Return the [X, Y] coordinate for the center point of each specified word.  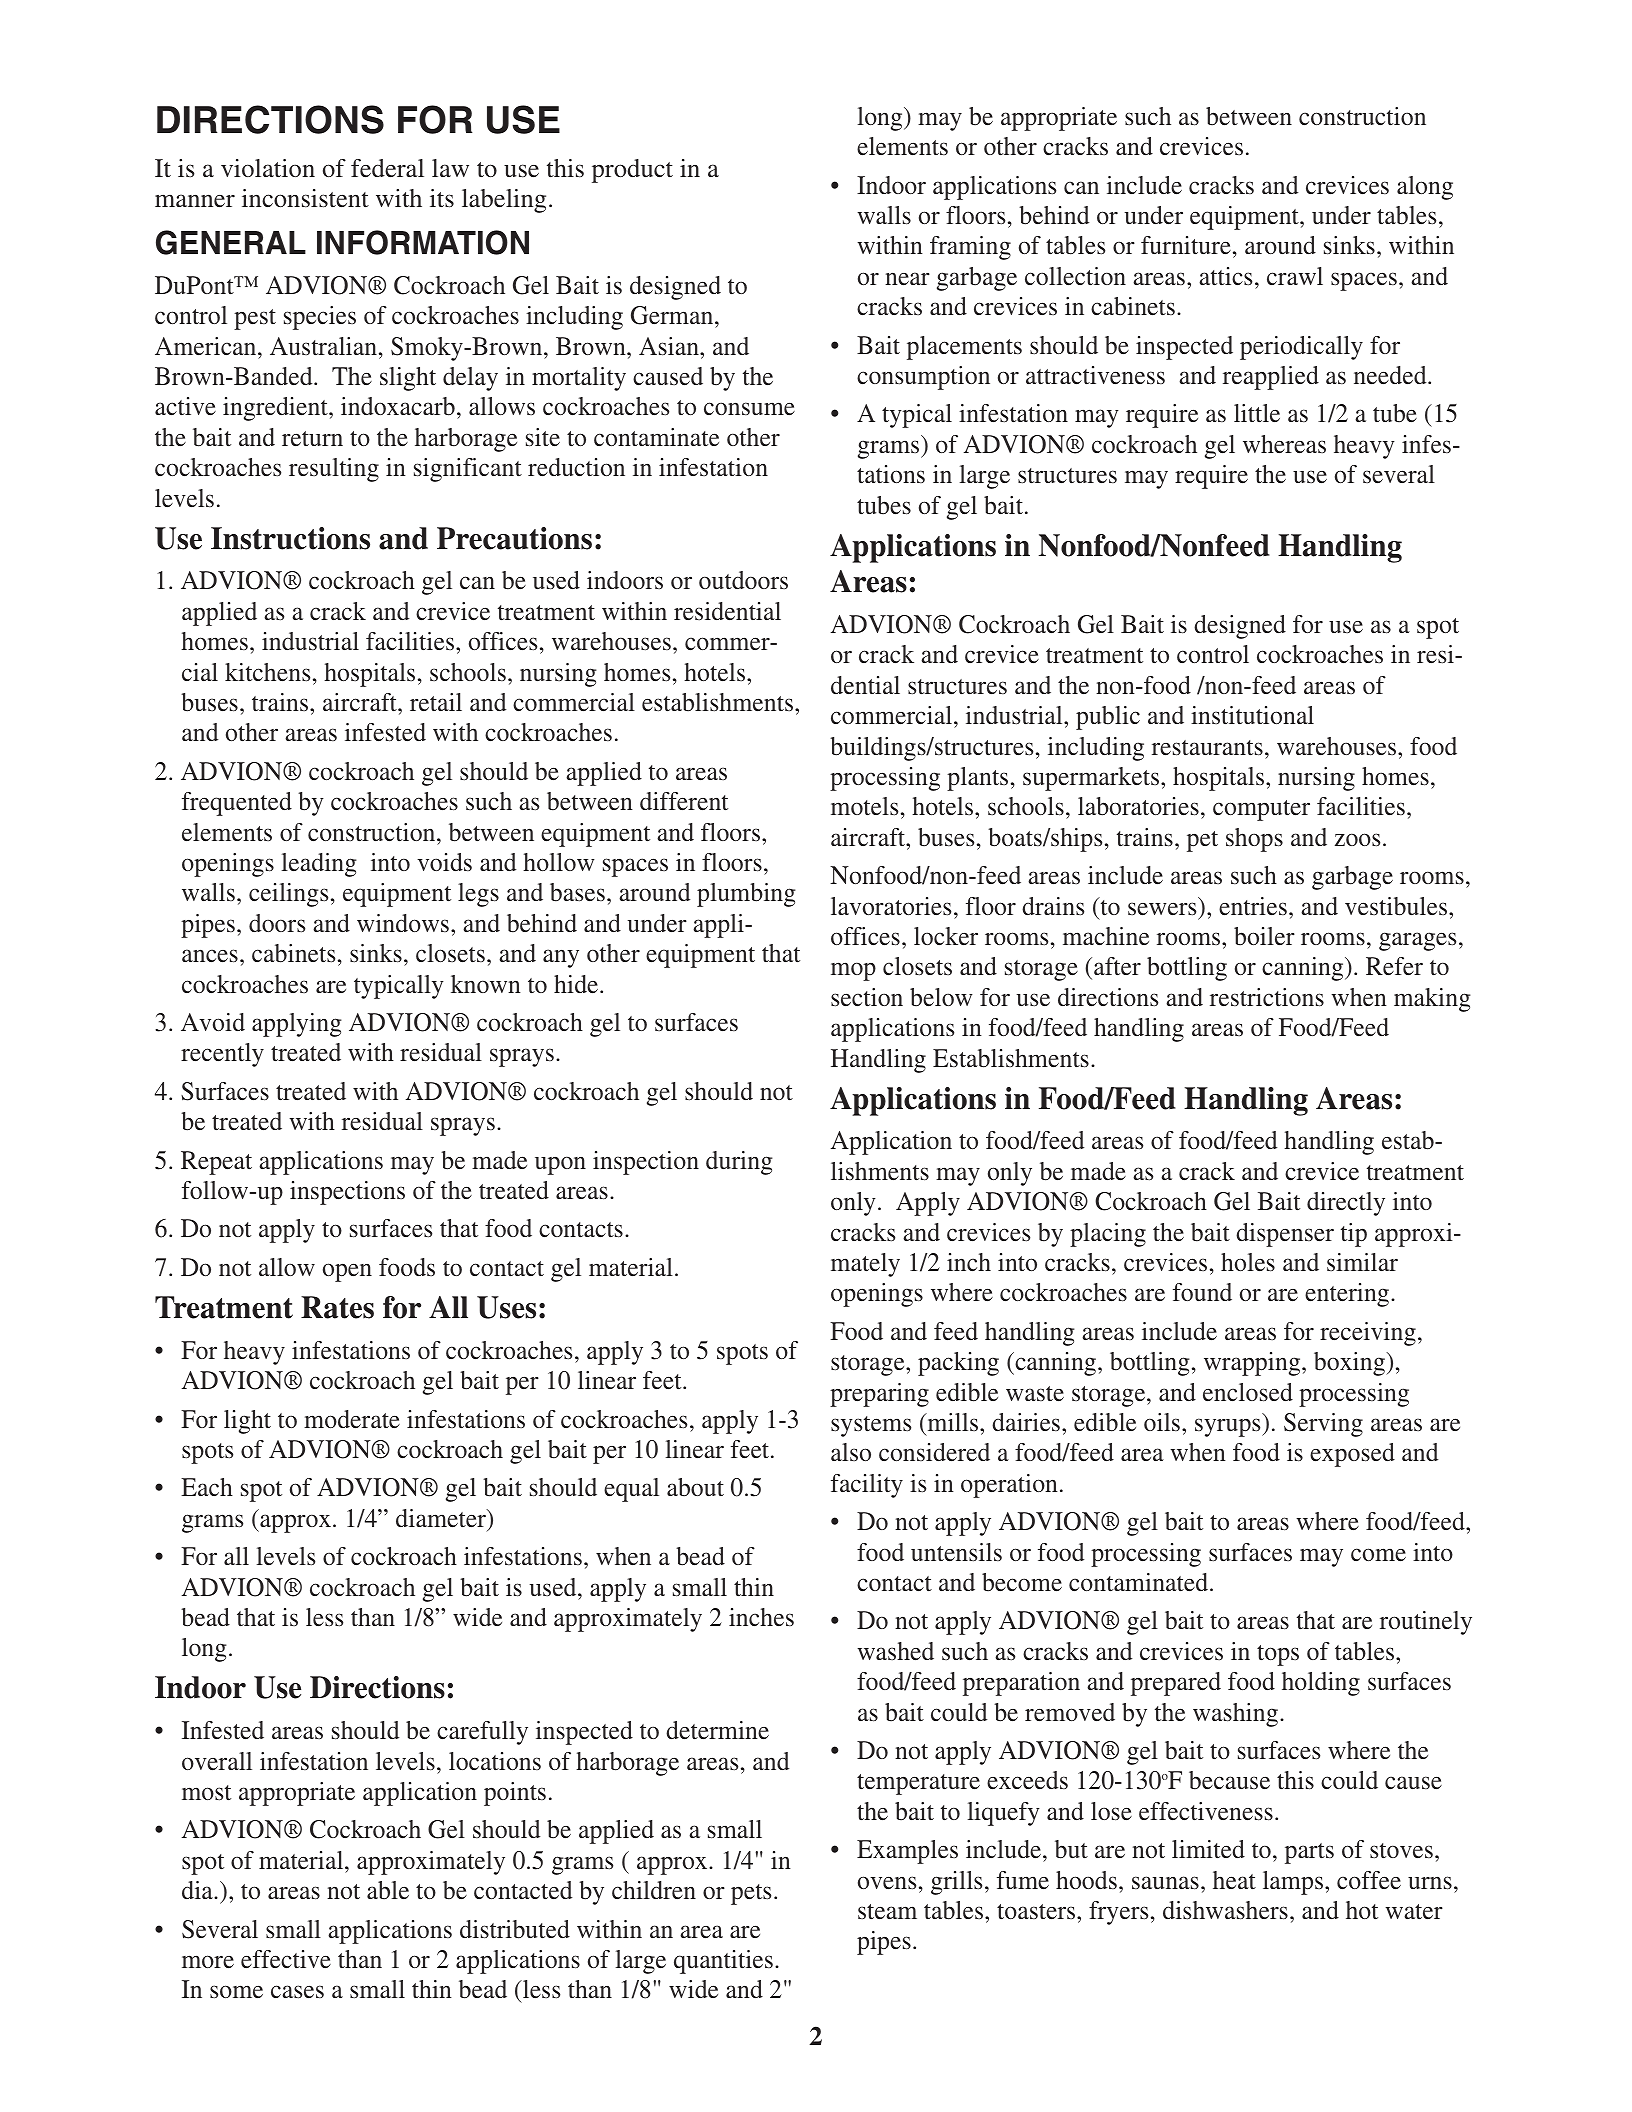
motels [864, 806]
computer [1261, 810]
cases [297, 1992]
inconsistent [305, 198]
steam [887, 1911]
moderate [352, 1419]
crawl [1295, 276]
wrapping [1253, 1364]
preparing [879, 1395]
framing [970, 248]
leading [319, 865]
